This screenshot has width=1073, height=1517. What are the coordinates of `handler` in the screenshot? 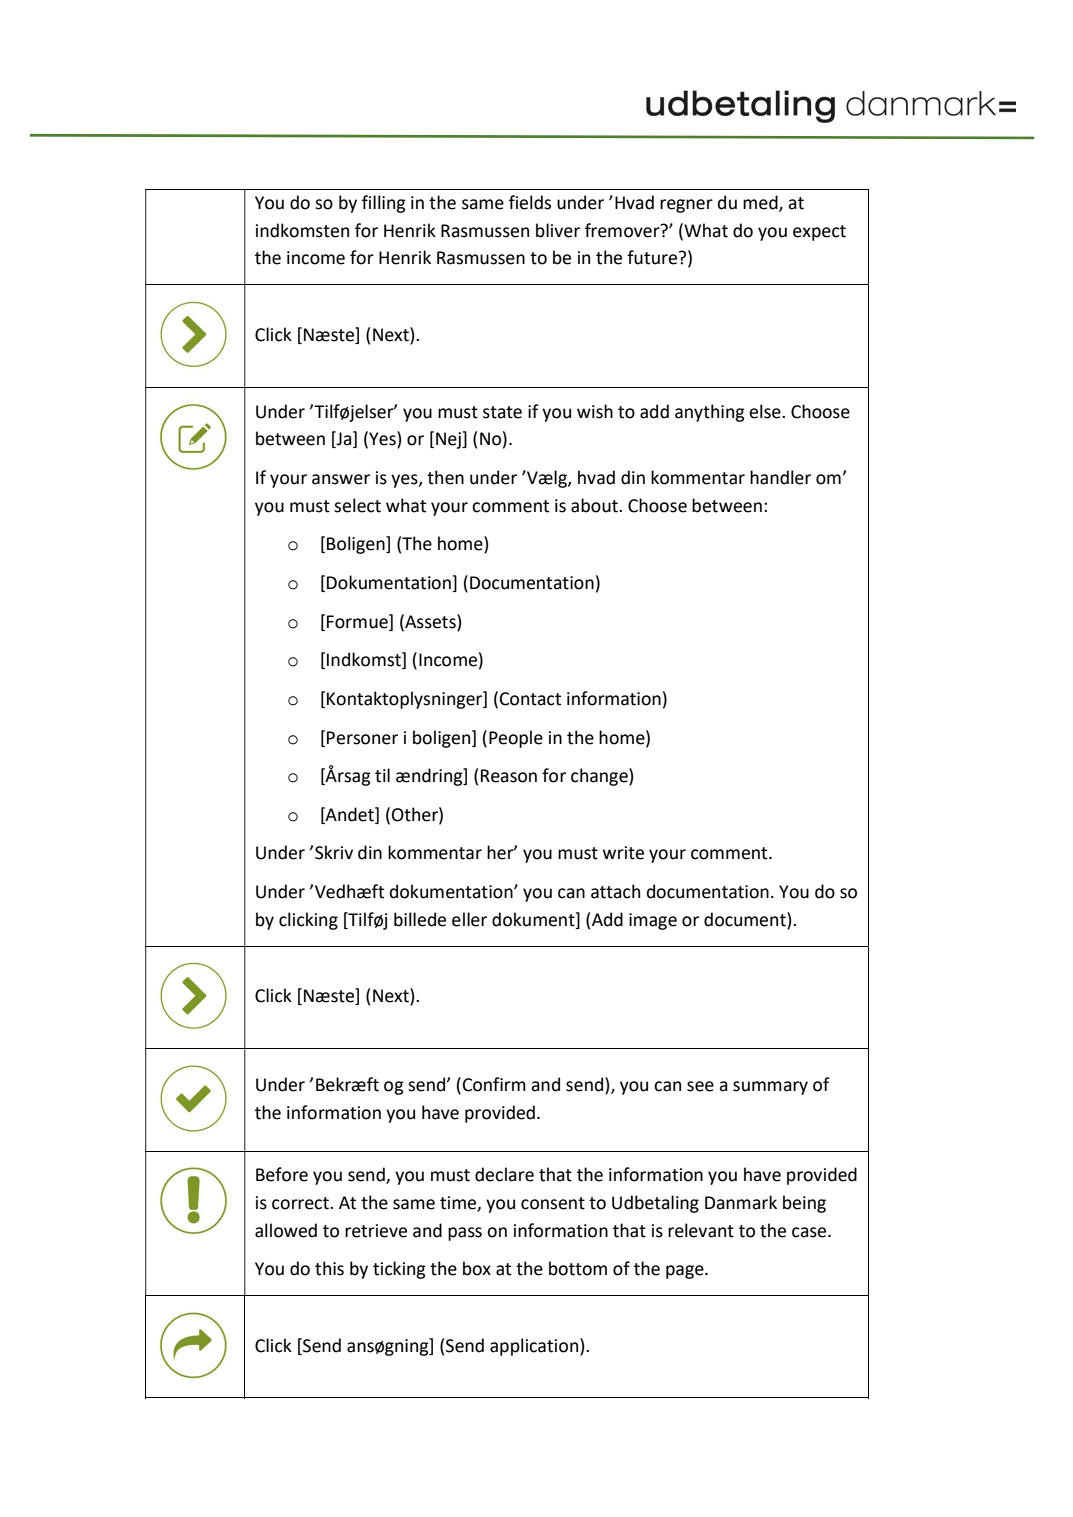 It's located at (780, 477).
